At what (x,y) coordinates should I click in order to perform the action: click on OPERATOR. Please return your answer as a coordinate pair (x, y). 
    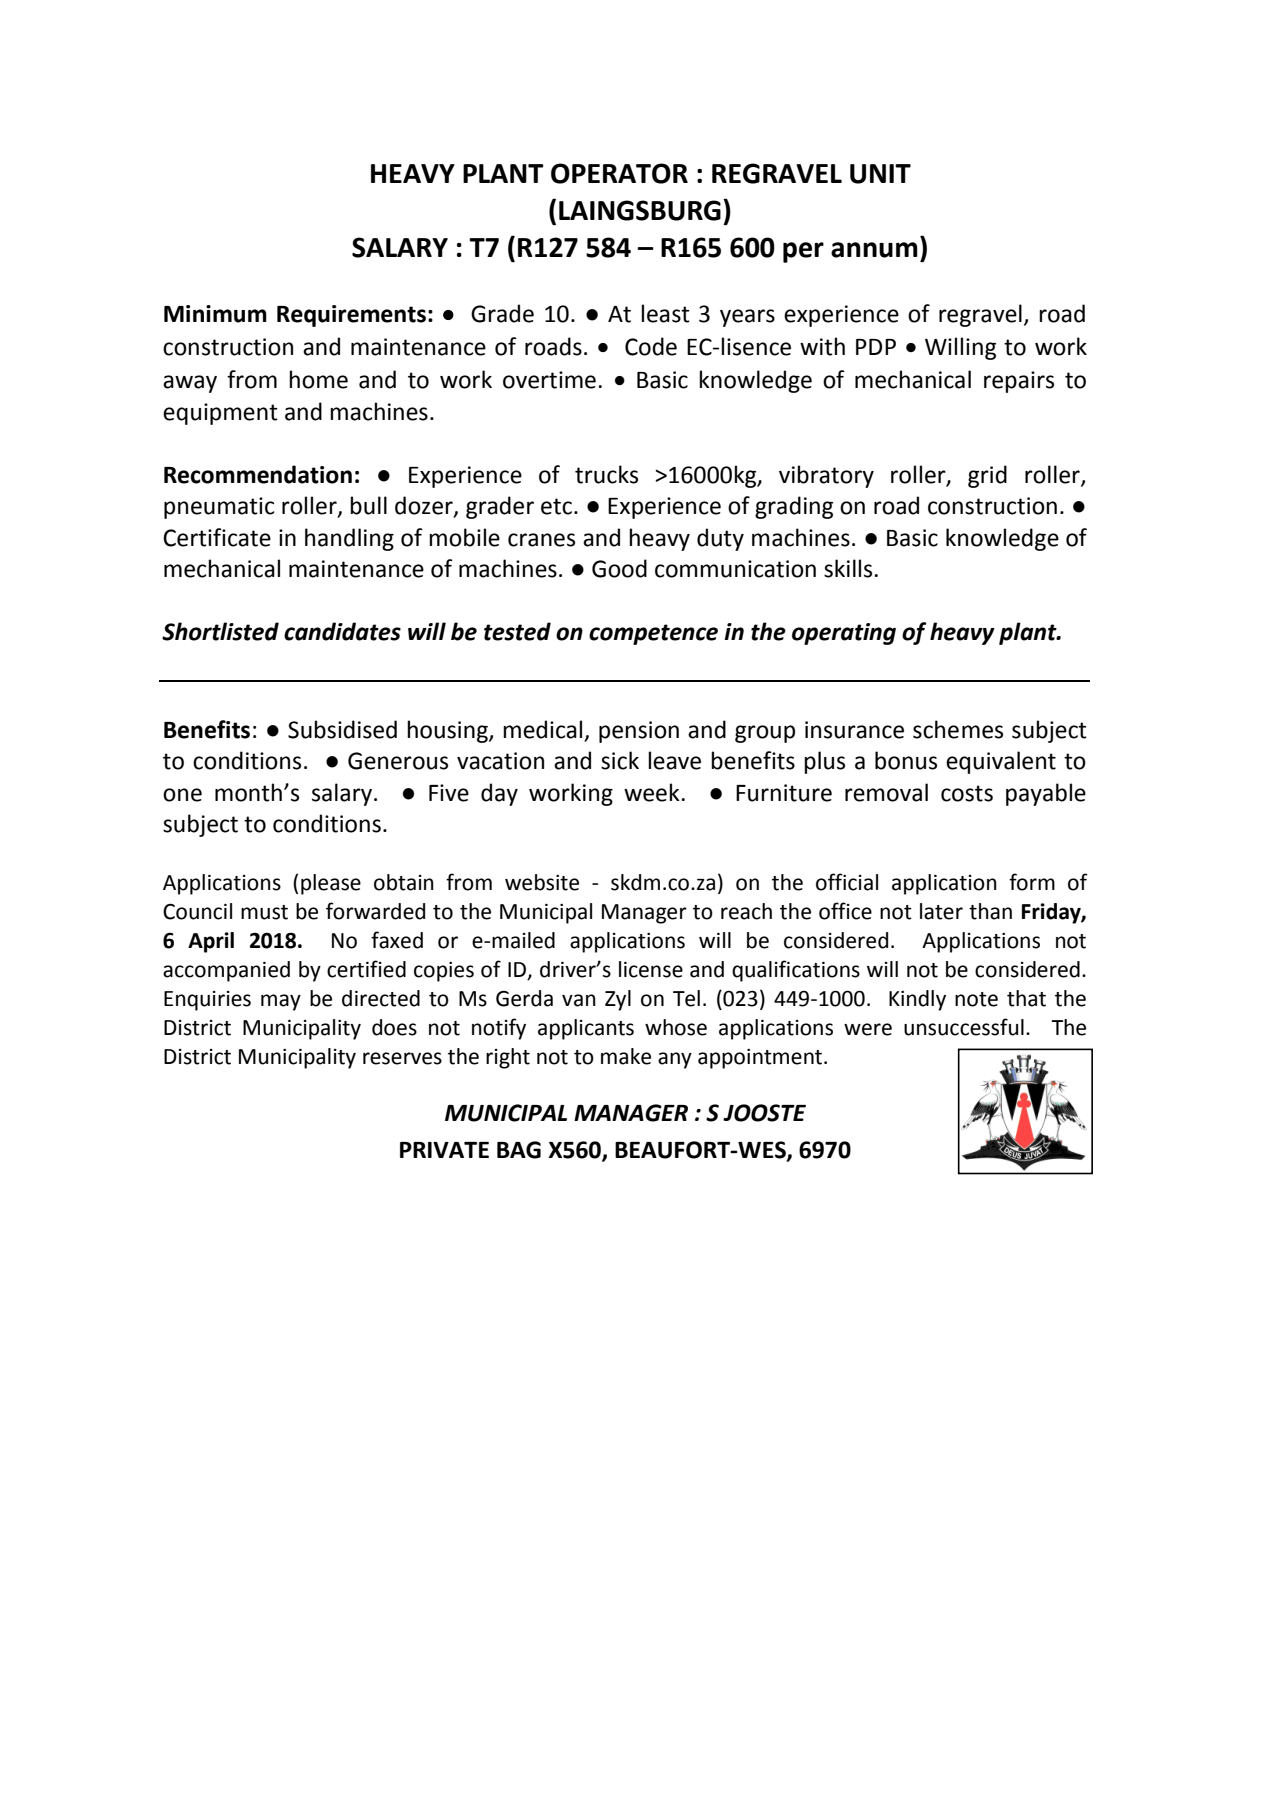
    Looking at the image, I should click on (619, 173).
